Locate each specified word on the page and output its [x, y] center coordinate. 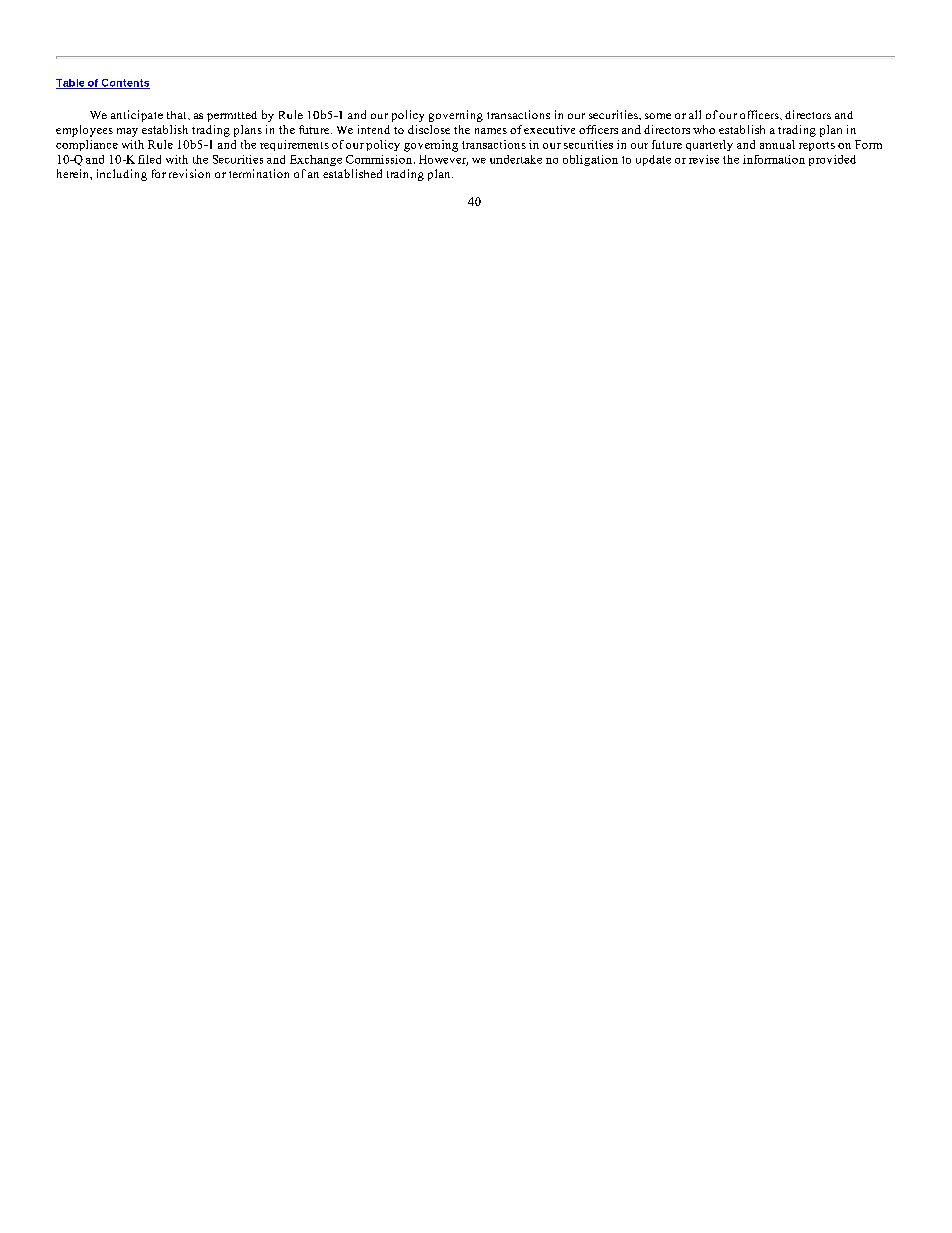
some [658, 116]
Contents [125, 84]
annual [777, 144]
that [178, 115]
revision [189, 173]
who [704, 129]
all [695, 114]
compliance [87, 145]
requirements [294, 145]
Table [71, 84]
